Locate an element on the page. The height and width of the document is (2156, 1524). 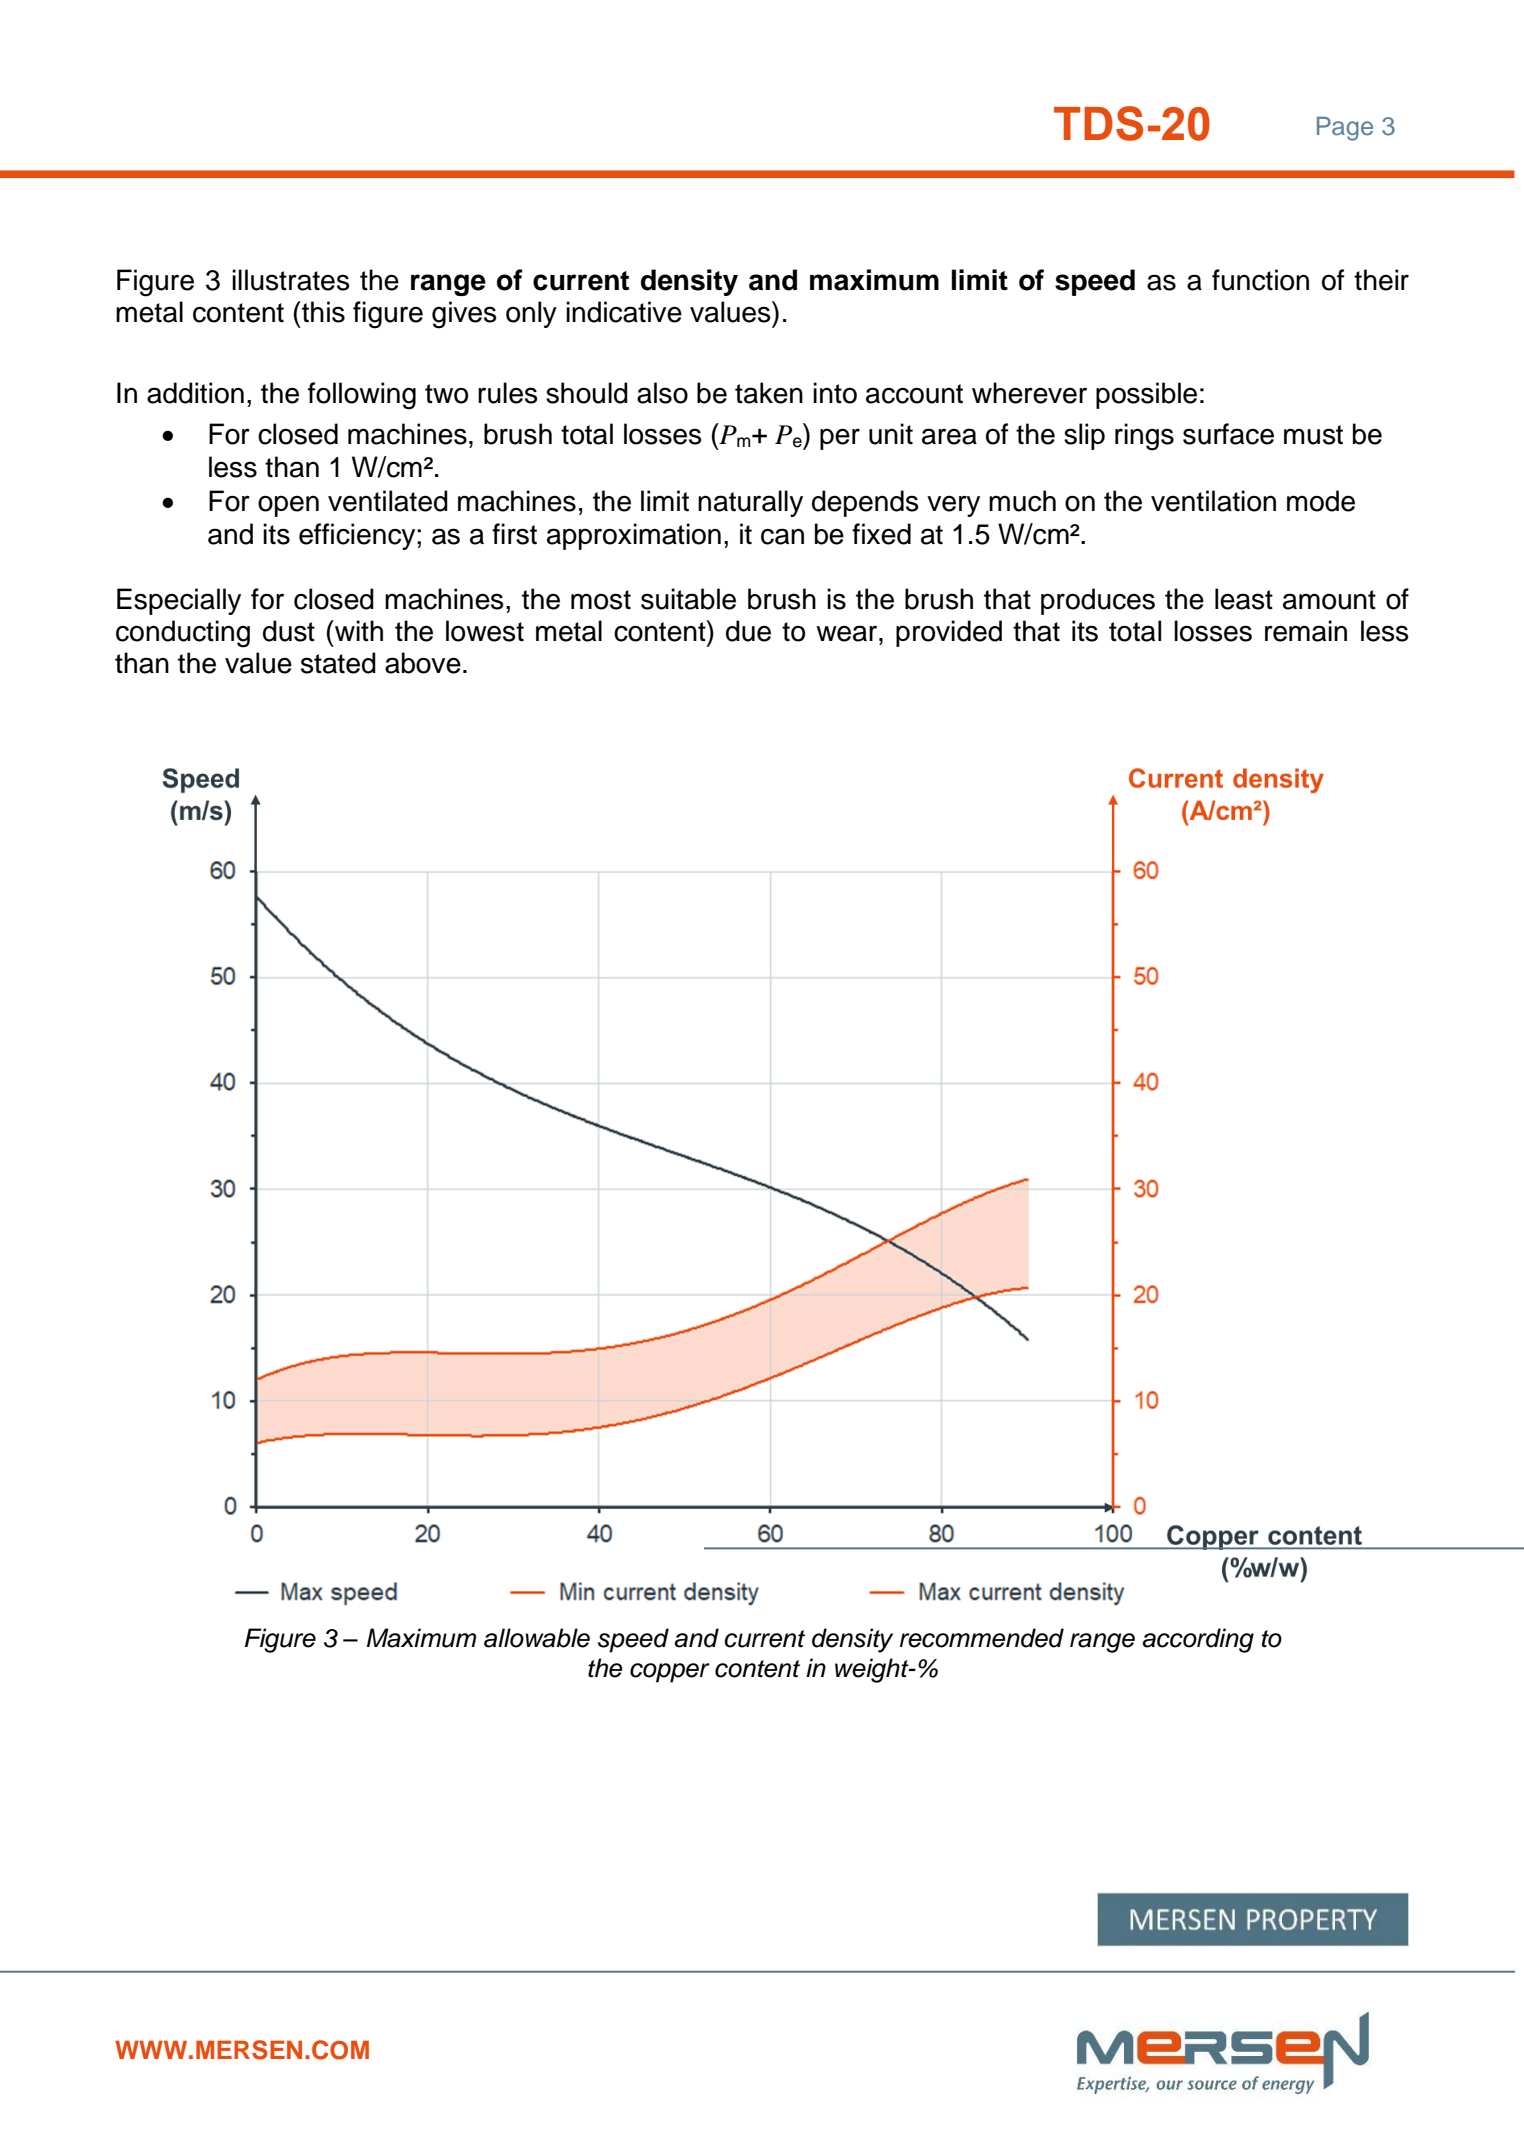
due is located at coordinates (748, 631).
